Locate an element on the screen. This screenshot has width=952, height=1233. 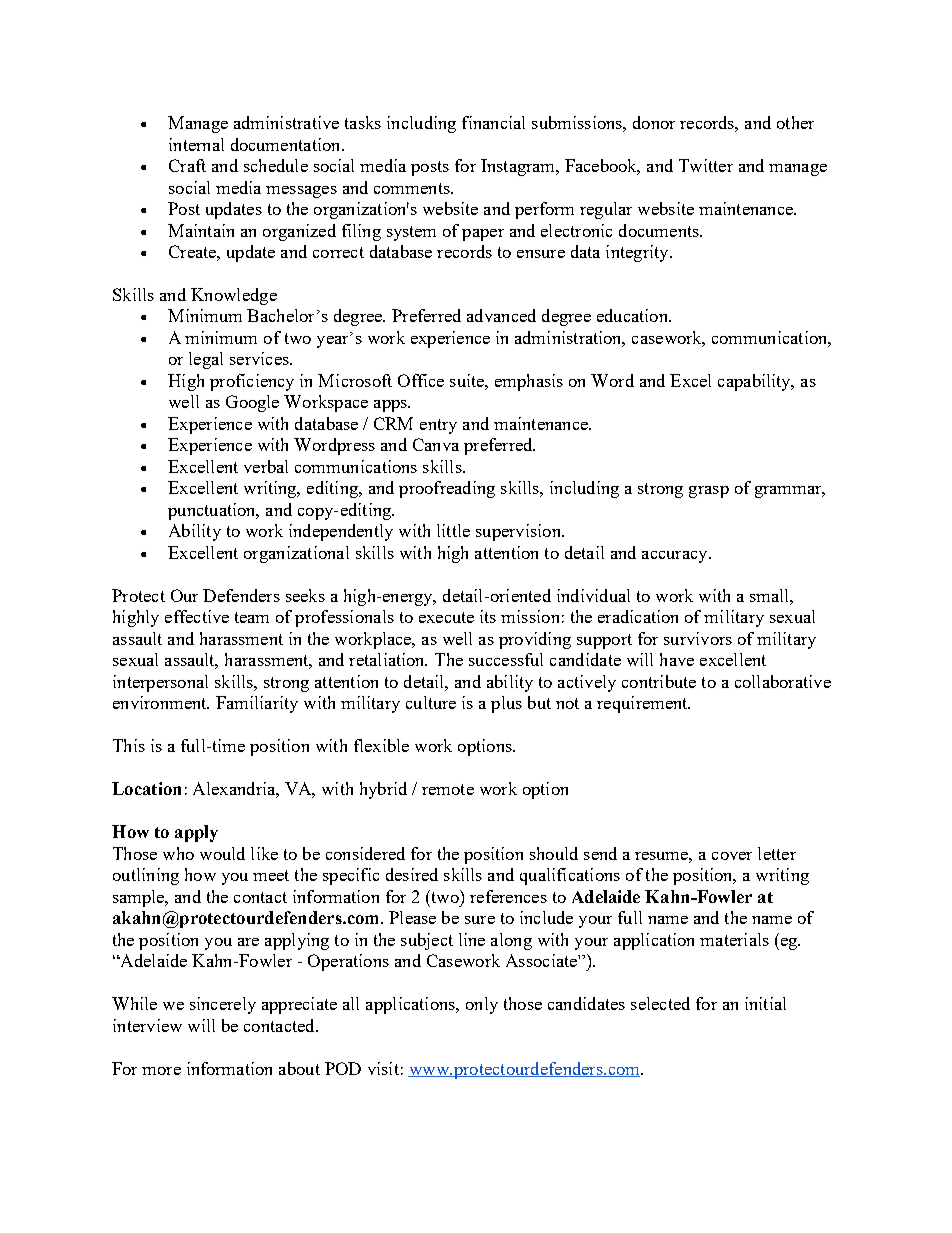
Twitter is located at coordinates (706, 165).
